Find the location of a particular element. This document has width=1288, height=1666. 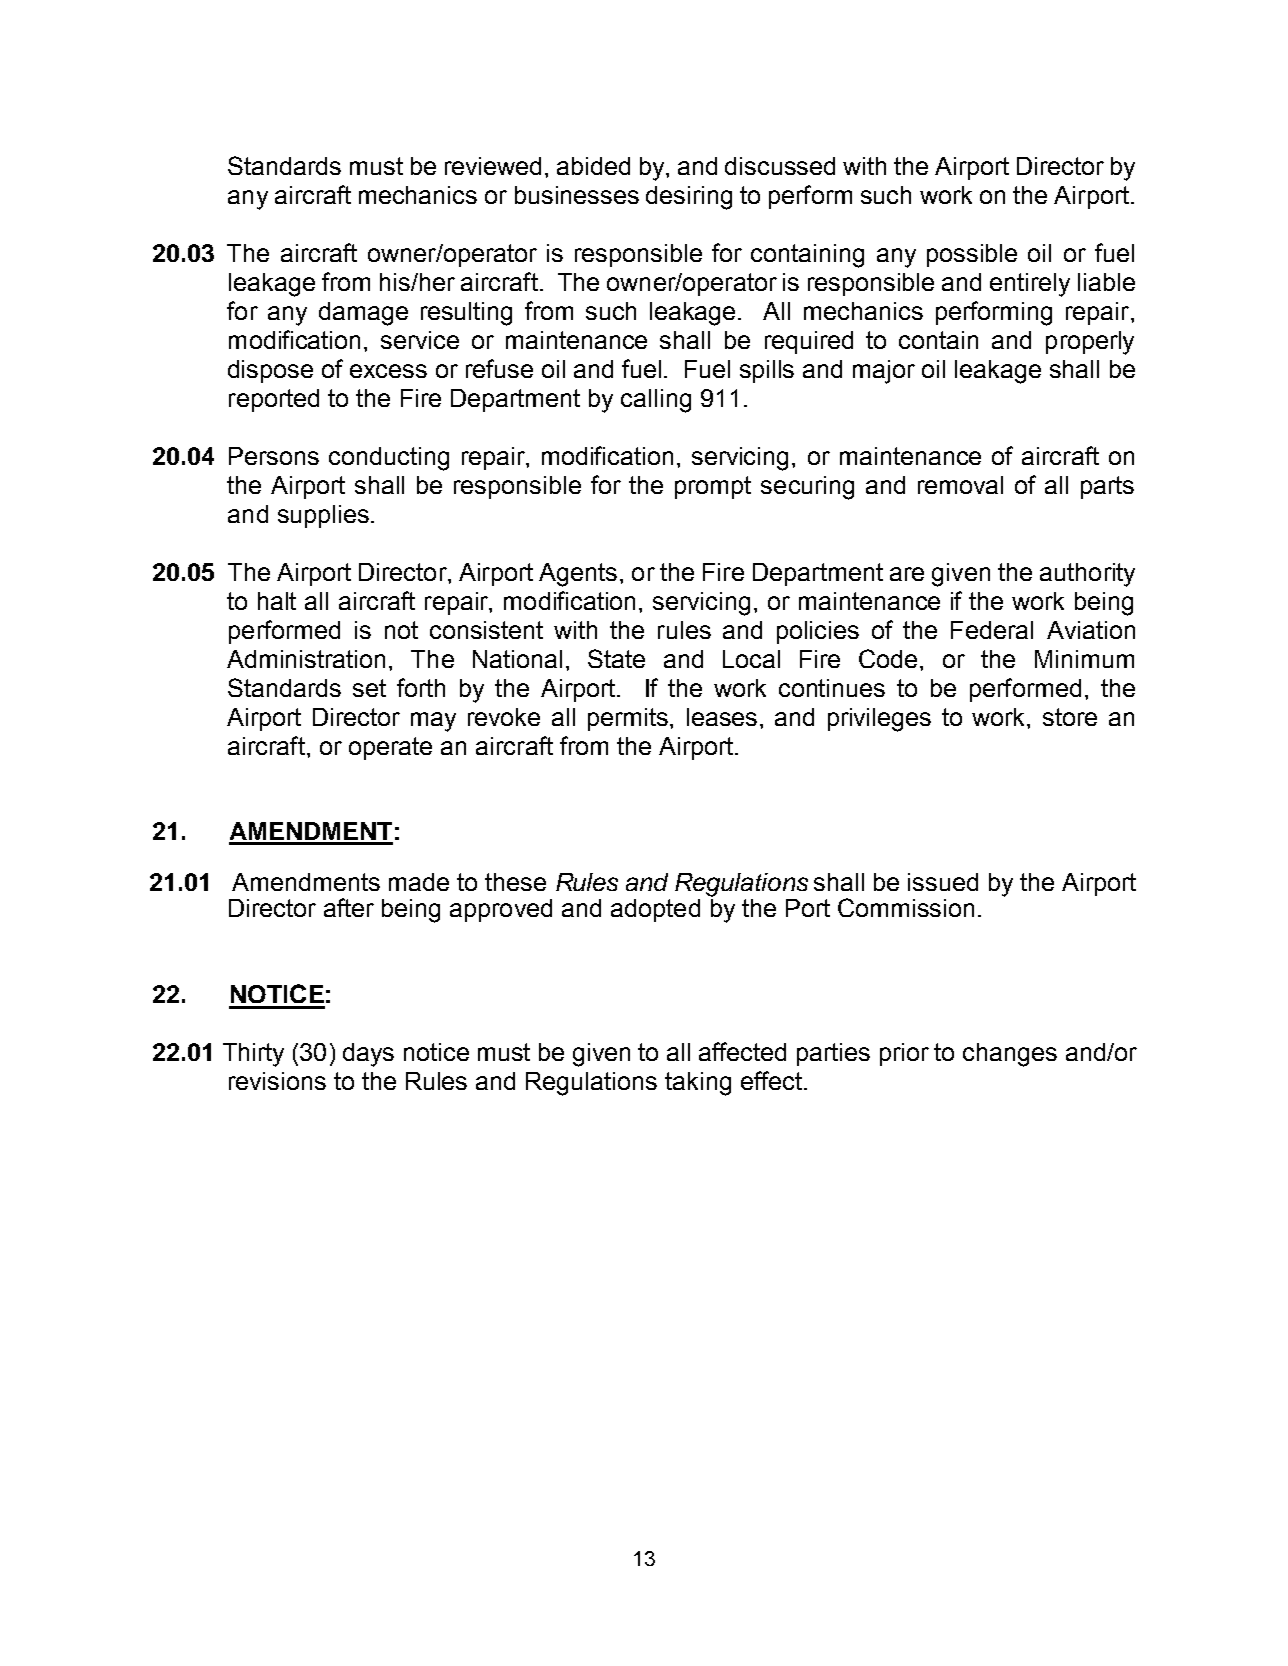

reviewed is located at coordinates (493, 166).
